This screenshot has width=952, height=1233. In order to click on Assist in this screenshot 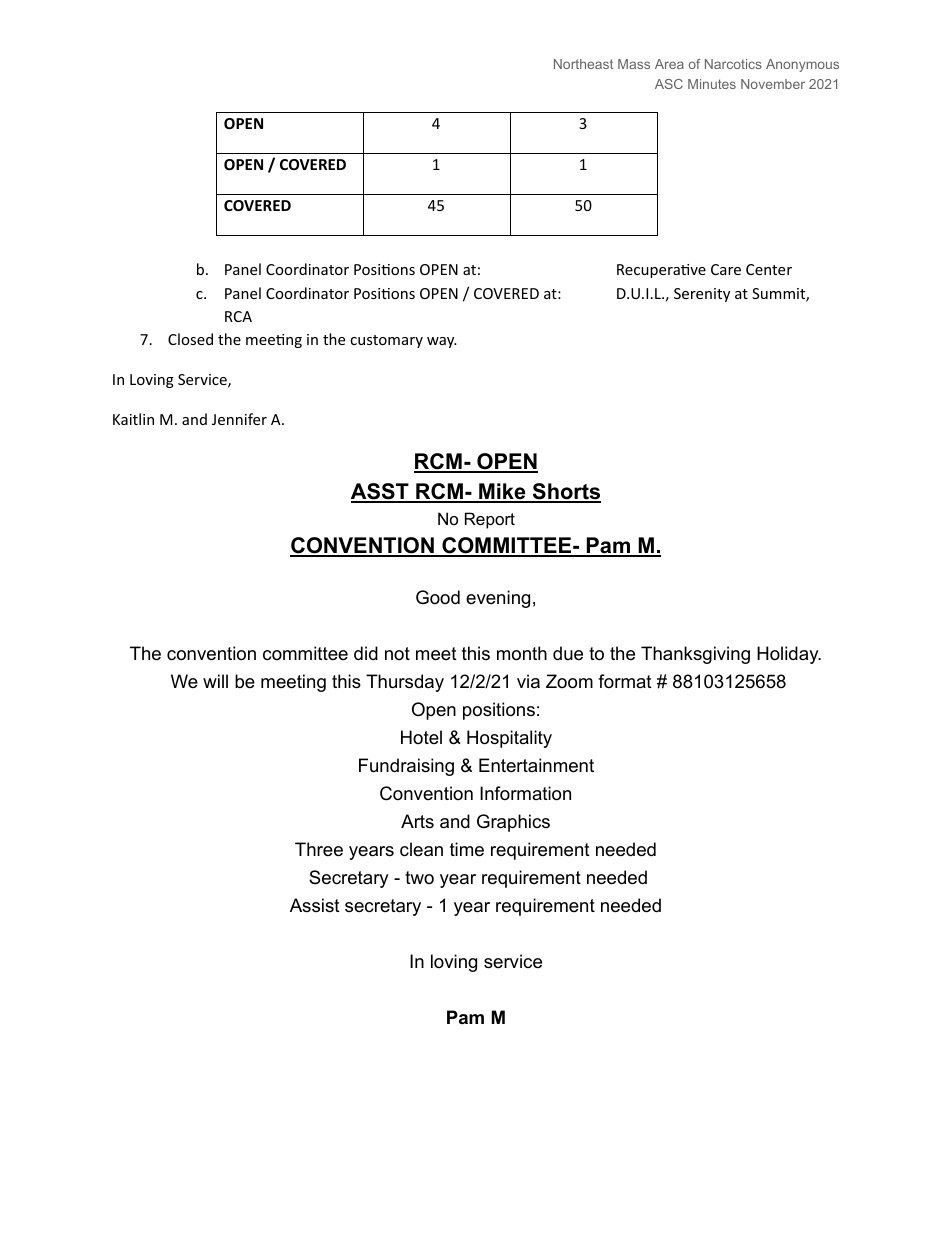, I will do `click(315, 905)`.
